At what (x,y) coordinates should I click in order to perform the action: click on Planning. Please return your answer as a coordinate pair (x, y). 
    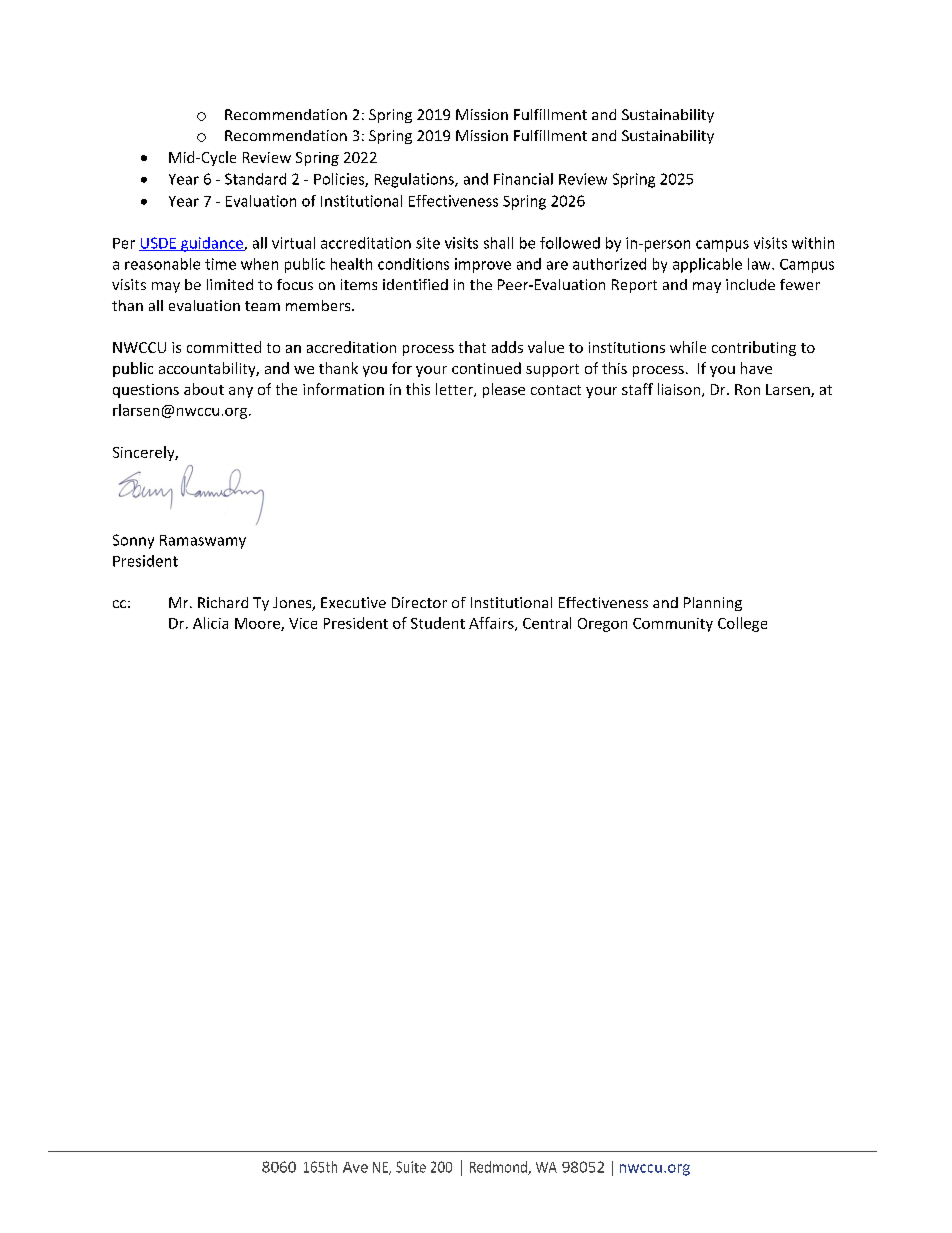
    Looking at the image, I should click on (713, 604).
